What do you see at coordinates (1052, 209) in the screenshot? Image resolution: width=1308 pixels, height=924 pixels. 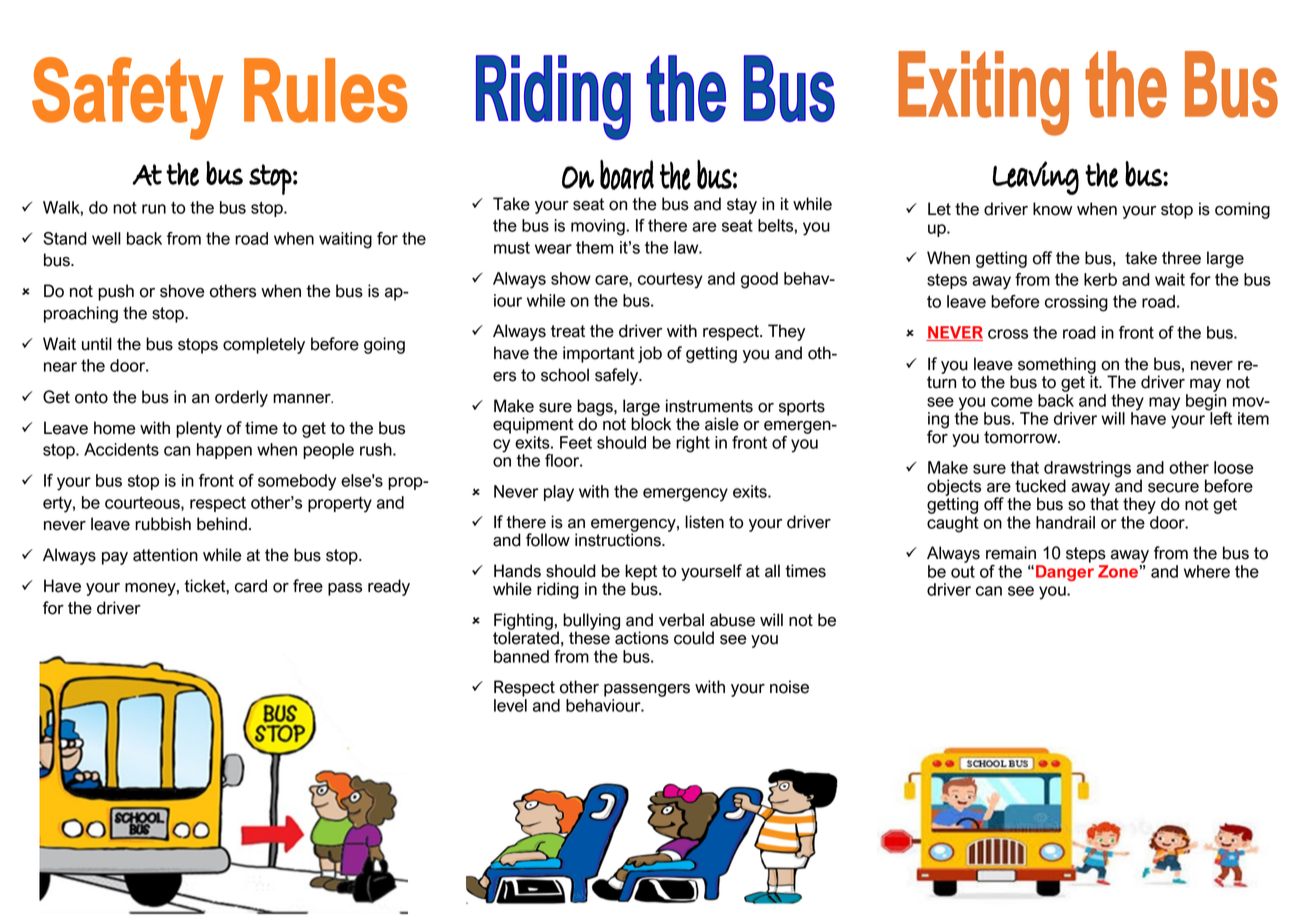 I see `know` at bounding box center [1052, 209].
